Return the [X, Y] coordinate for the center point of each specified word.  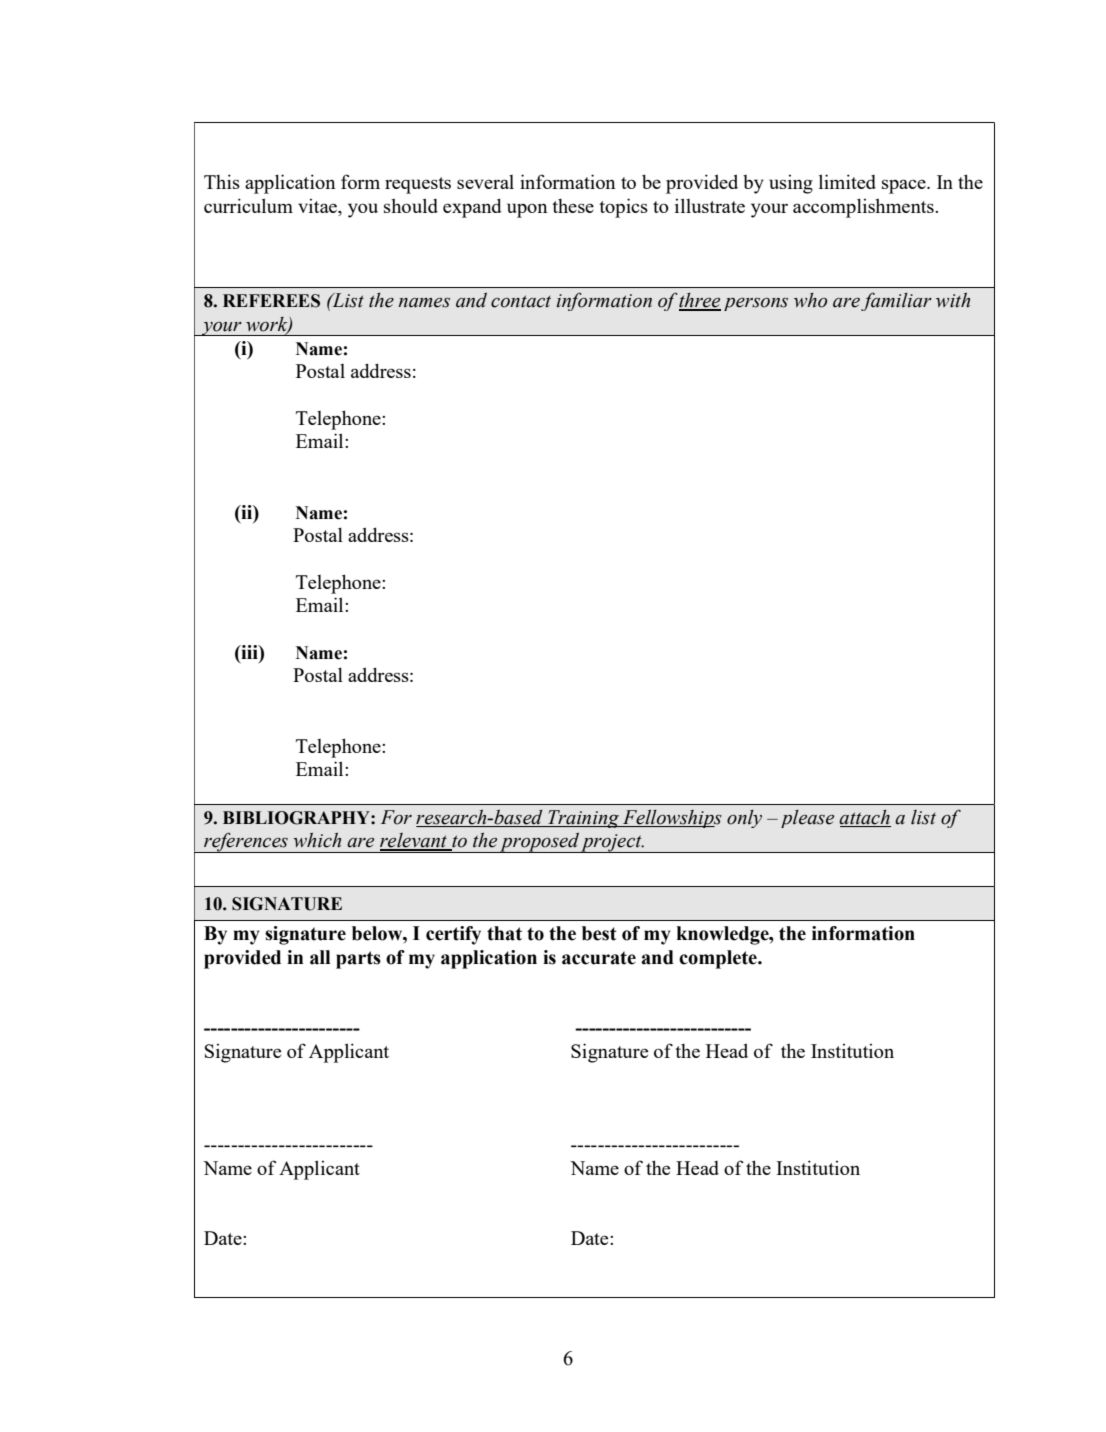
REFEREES [271, 301]
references [246, 842]
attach [865, 818]
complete [719, 959]
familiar [896, 301]
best [599, 933]
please [807, 819]
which [317, 840]
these [573, 206]
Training [583, 819]
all [320, 957]
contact [521, 301]
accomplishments [864, 208]
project [612, 843]
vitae [318, 206]
